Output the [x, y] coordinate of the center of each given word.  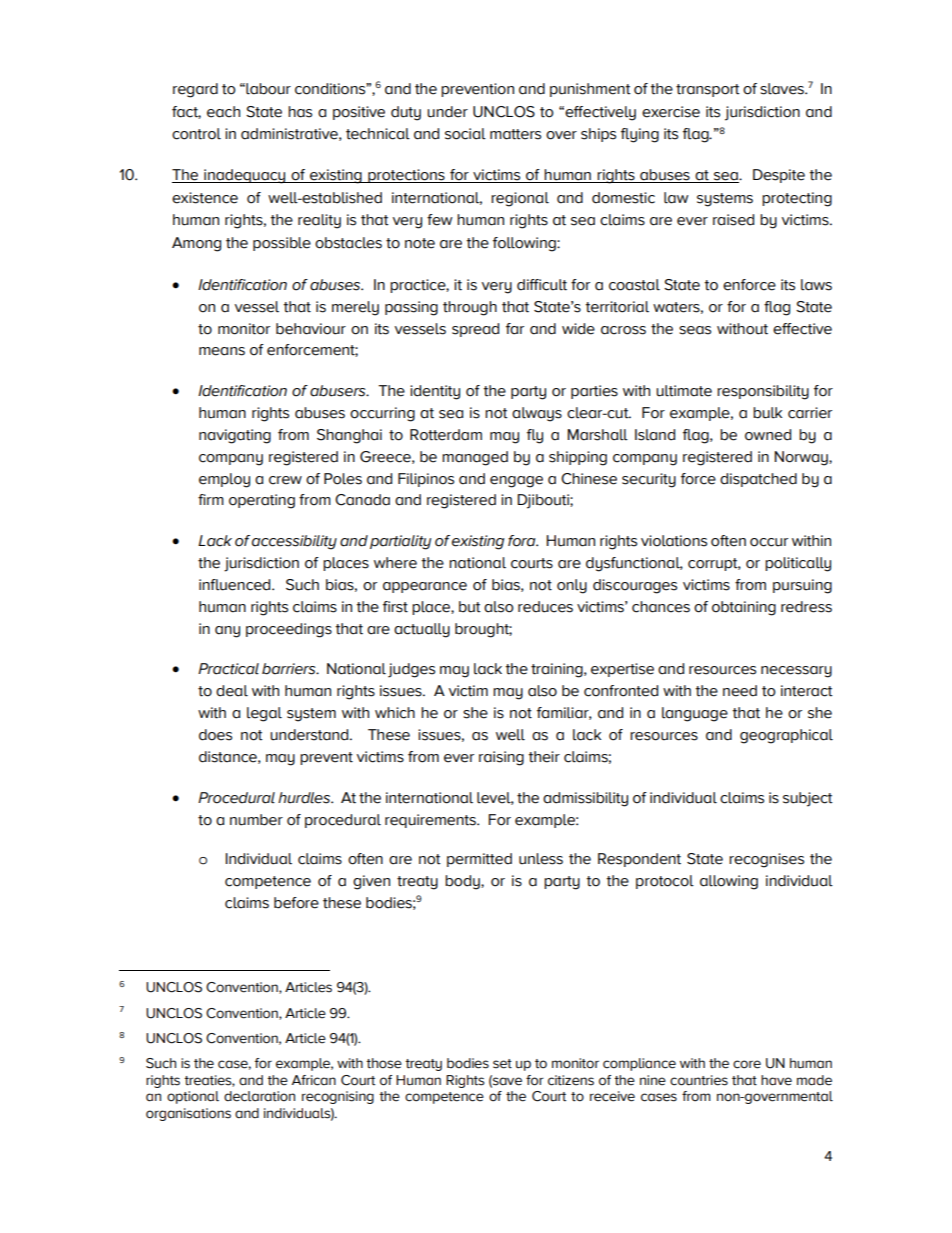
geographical [786, 736]
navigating [235, 436]
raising [501, 758]
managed [475, 458]
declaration [259, 1096]
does [215, 735]
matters [515, 134]
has [300, 112]
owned [768, 435]
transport [708, 90]
